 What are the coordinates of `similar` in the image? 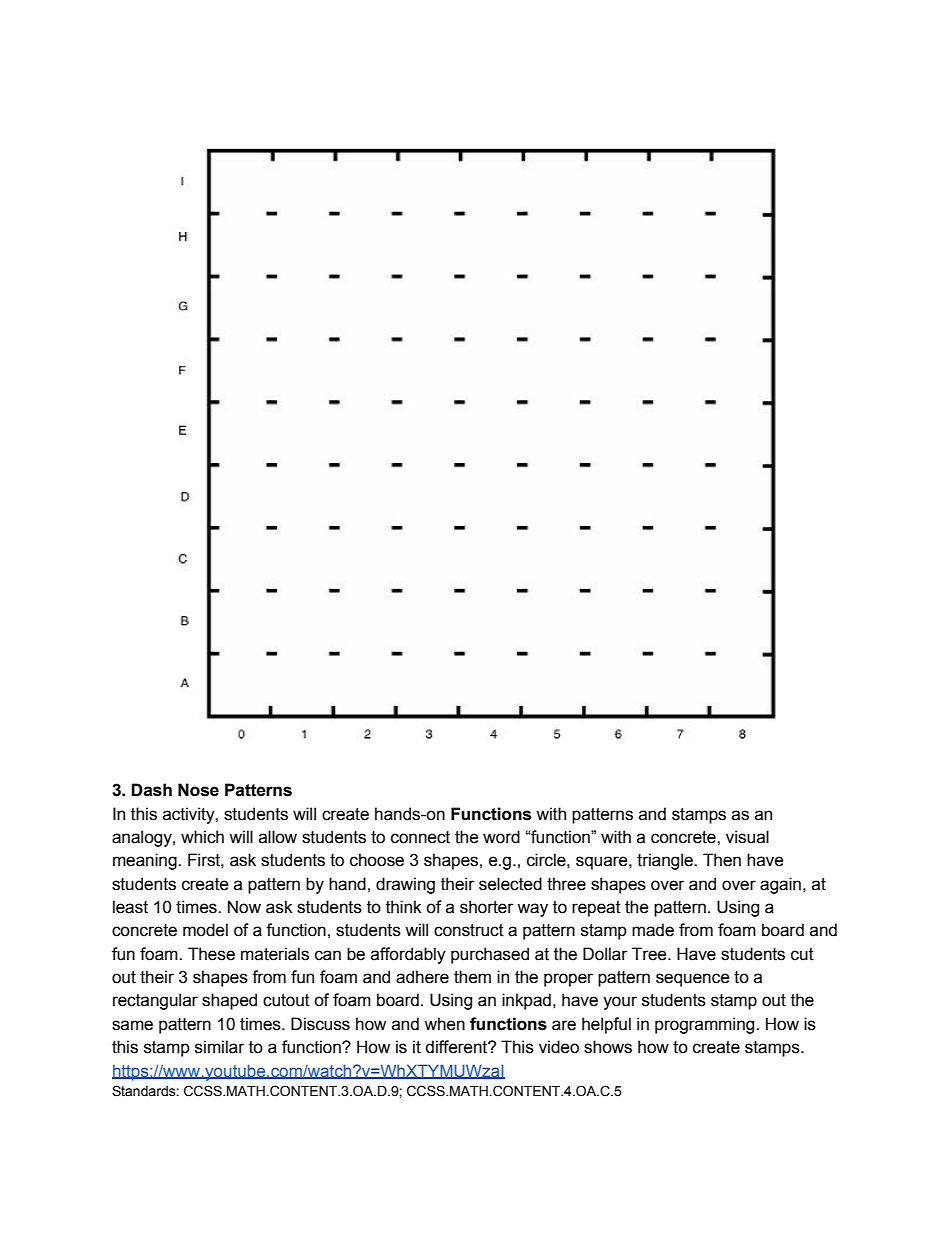 It's located at (220, 1047).
